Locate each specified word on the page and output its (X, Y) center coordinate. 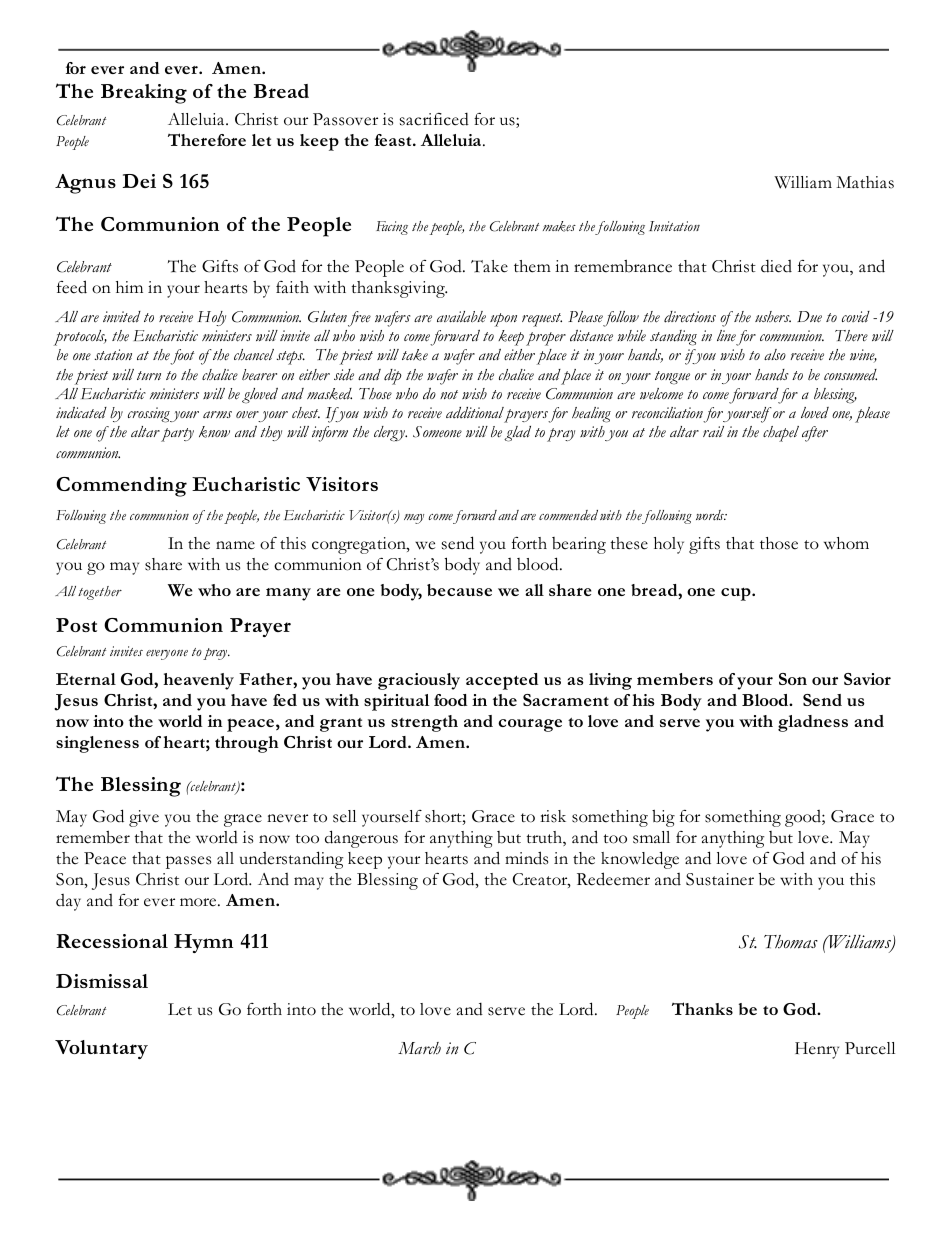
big (663, 818)
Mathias (865, 182)
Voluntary (101, 1049)
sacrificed (434, 119)
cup (737, 594)
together (100, 593)
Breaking (144, 94)
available (461, 317)
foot (182, 357)
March (419, 1048)
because (459, 590)
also (775, 354)
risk (553, 816)
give (144, 818)
